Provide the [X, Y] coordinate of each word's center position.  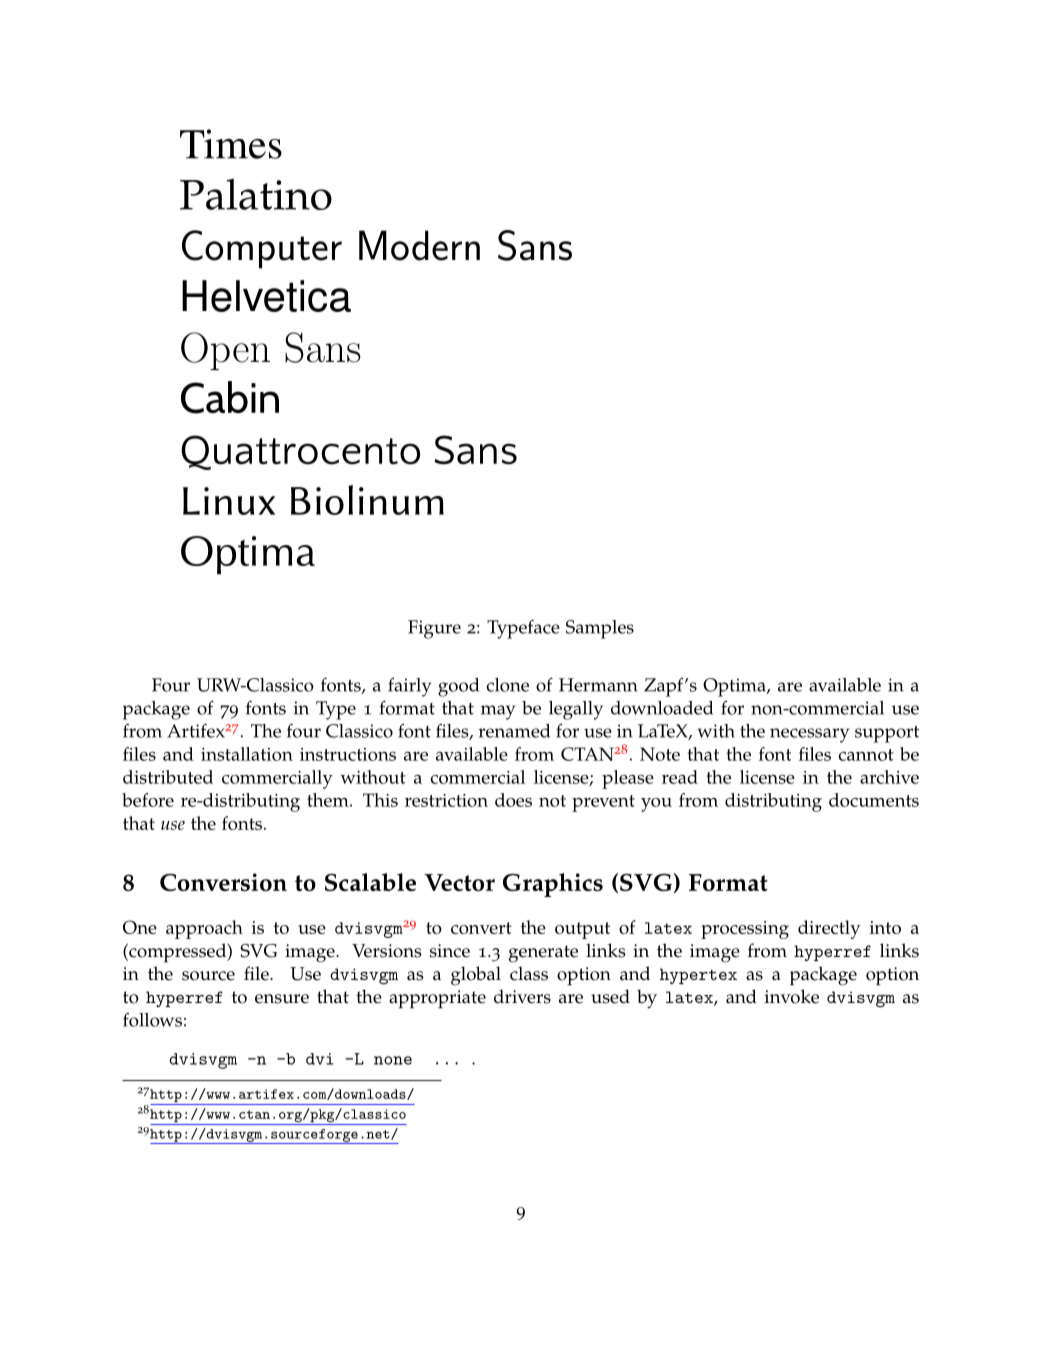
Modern [419, 245]
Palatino [256, 194]
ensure [282, 999]
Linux [229, 501]
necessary [809, 735]
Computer [262, 249]
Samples [600, 629]
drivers [522, 996]
